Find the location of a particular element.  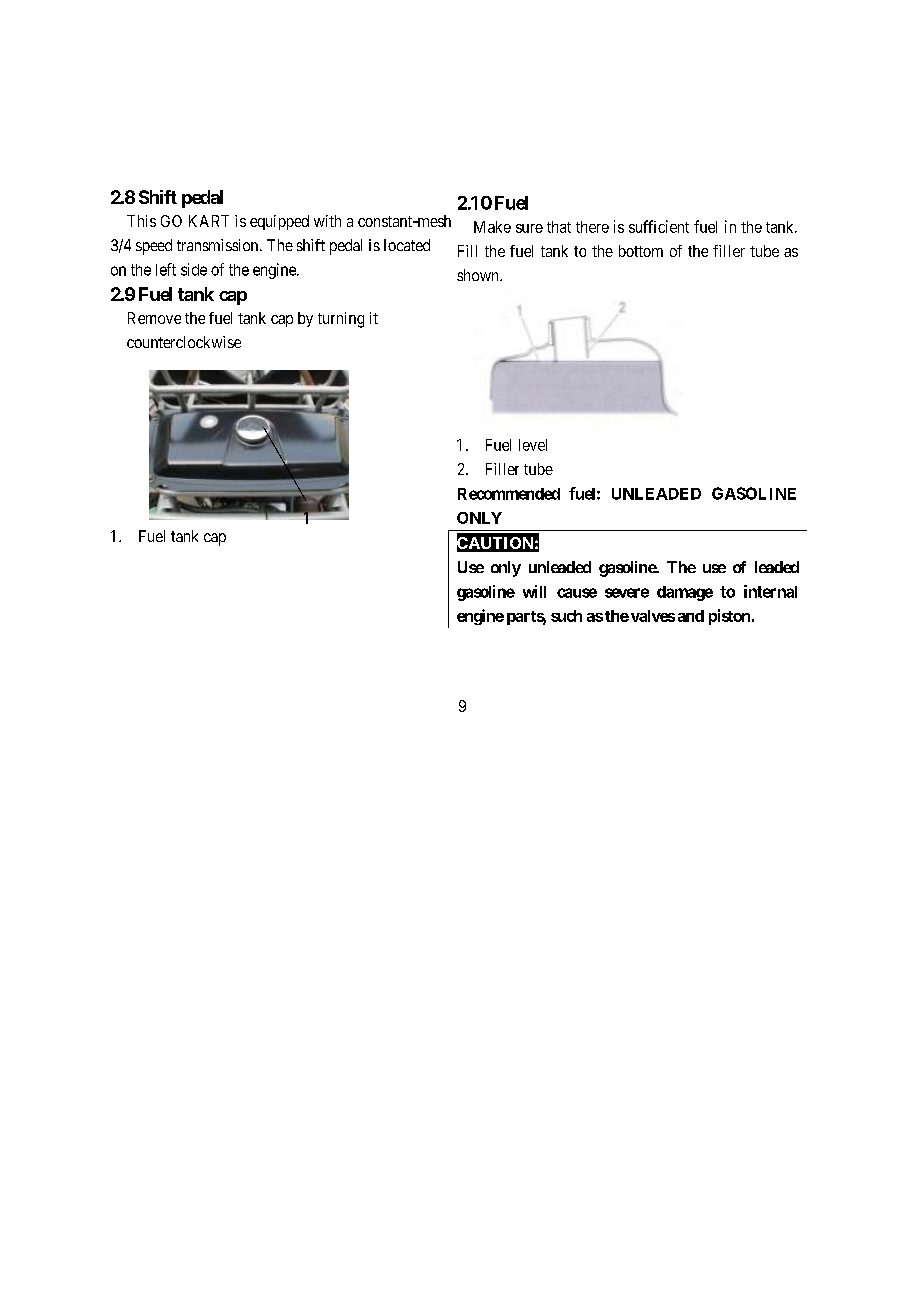

such is located at coordinates (566, 616).
